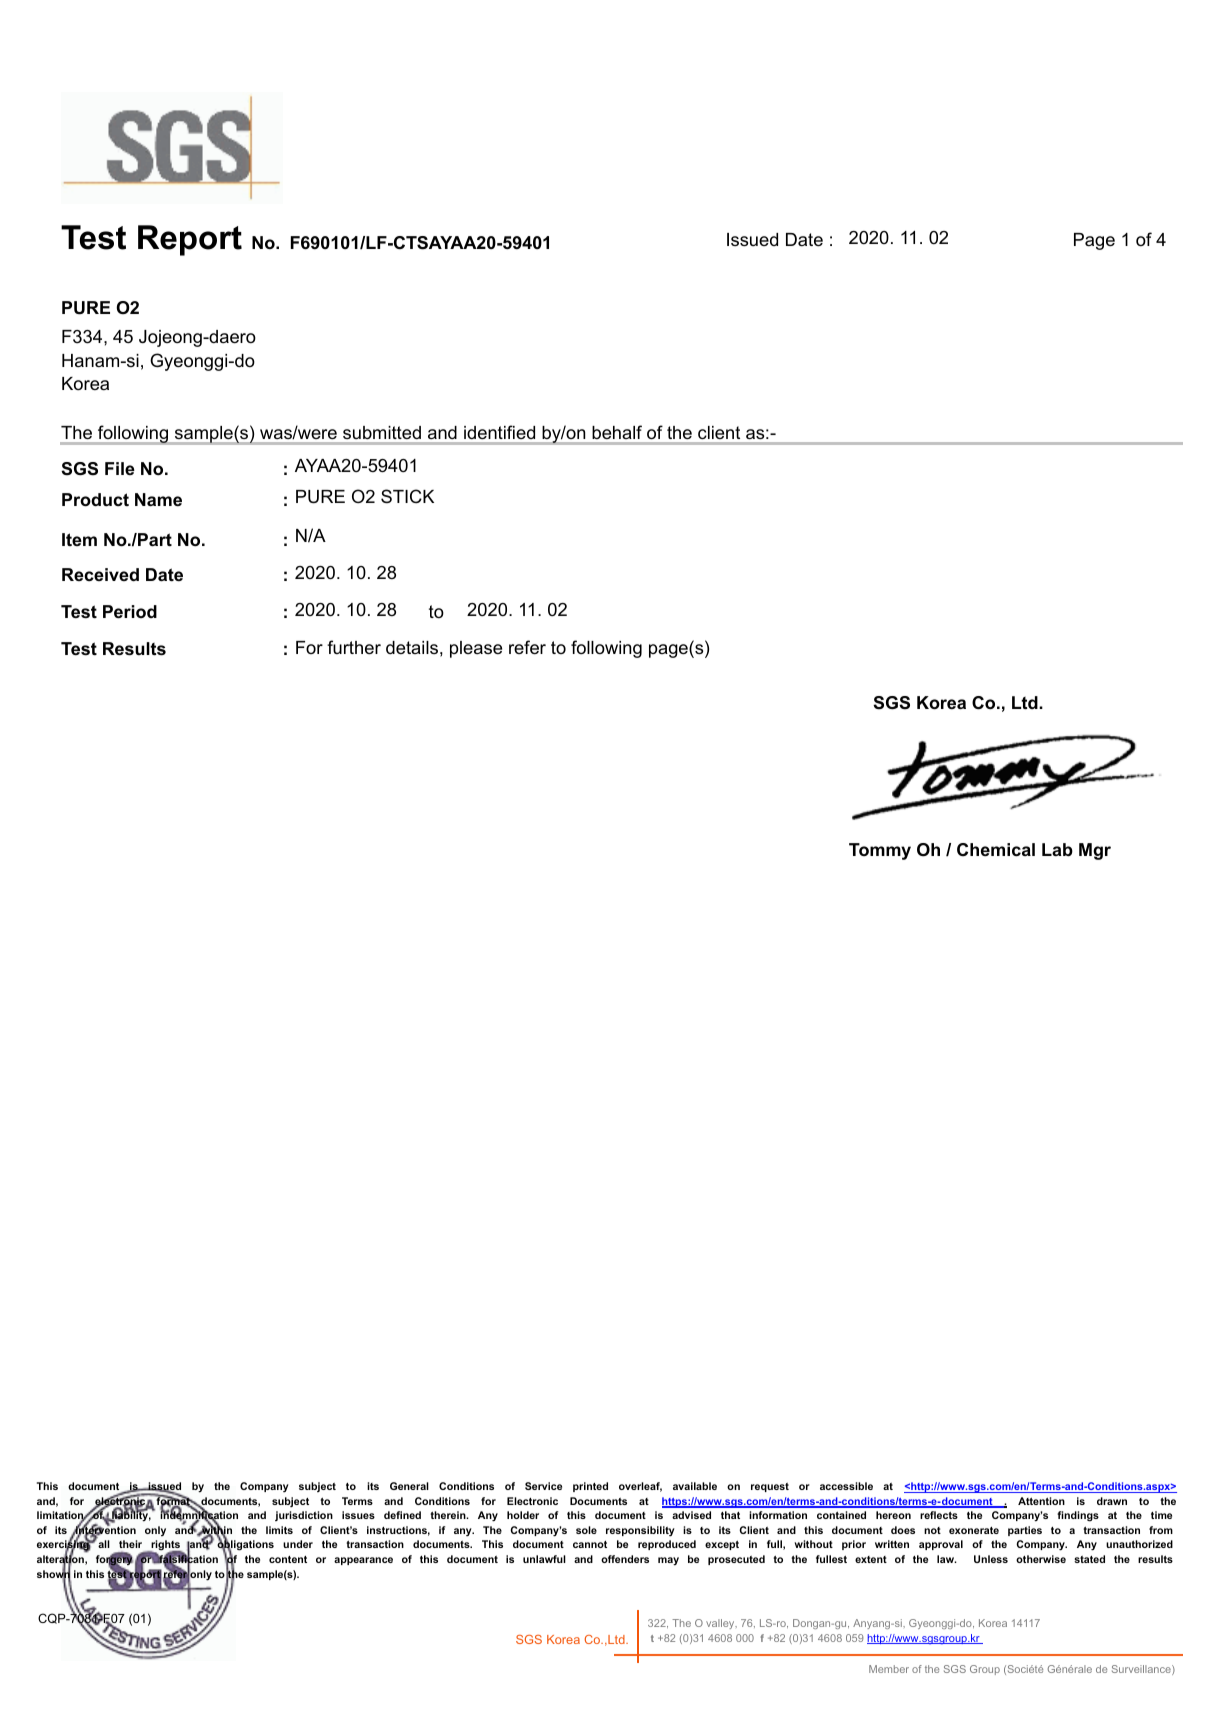 The height and width of the document is (1724, 1220). I want to click on Tommy, so click(880, 851).
